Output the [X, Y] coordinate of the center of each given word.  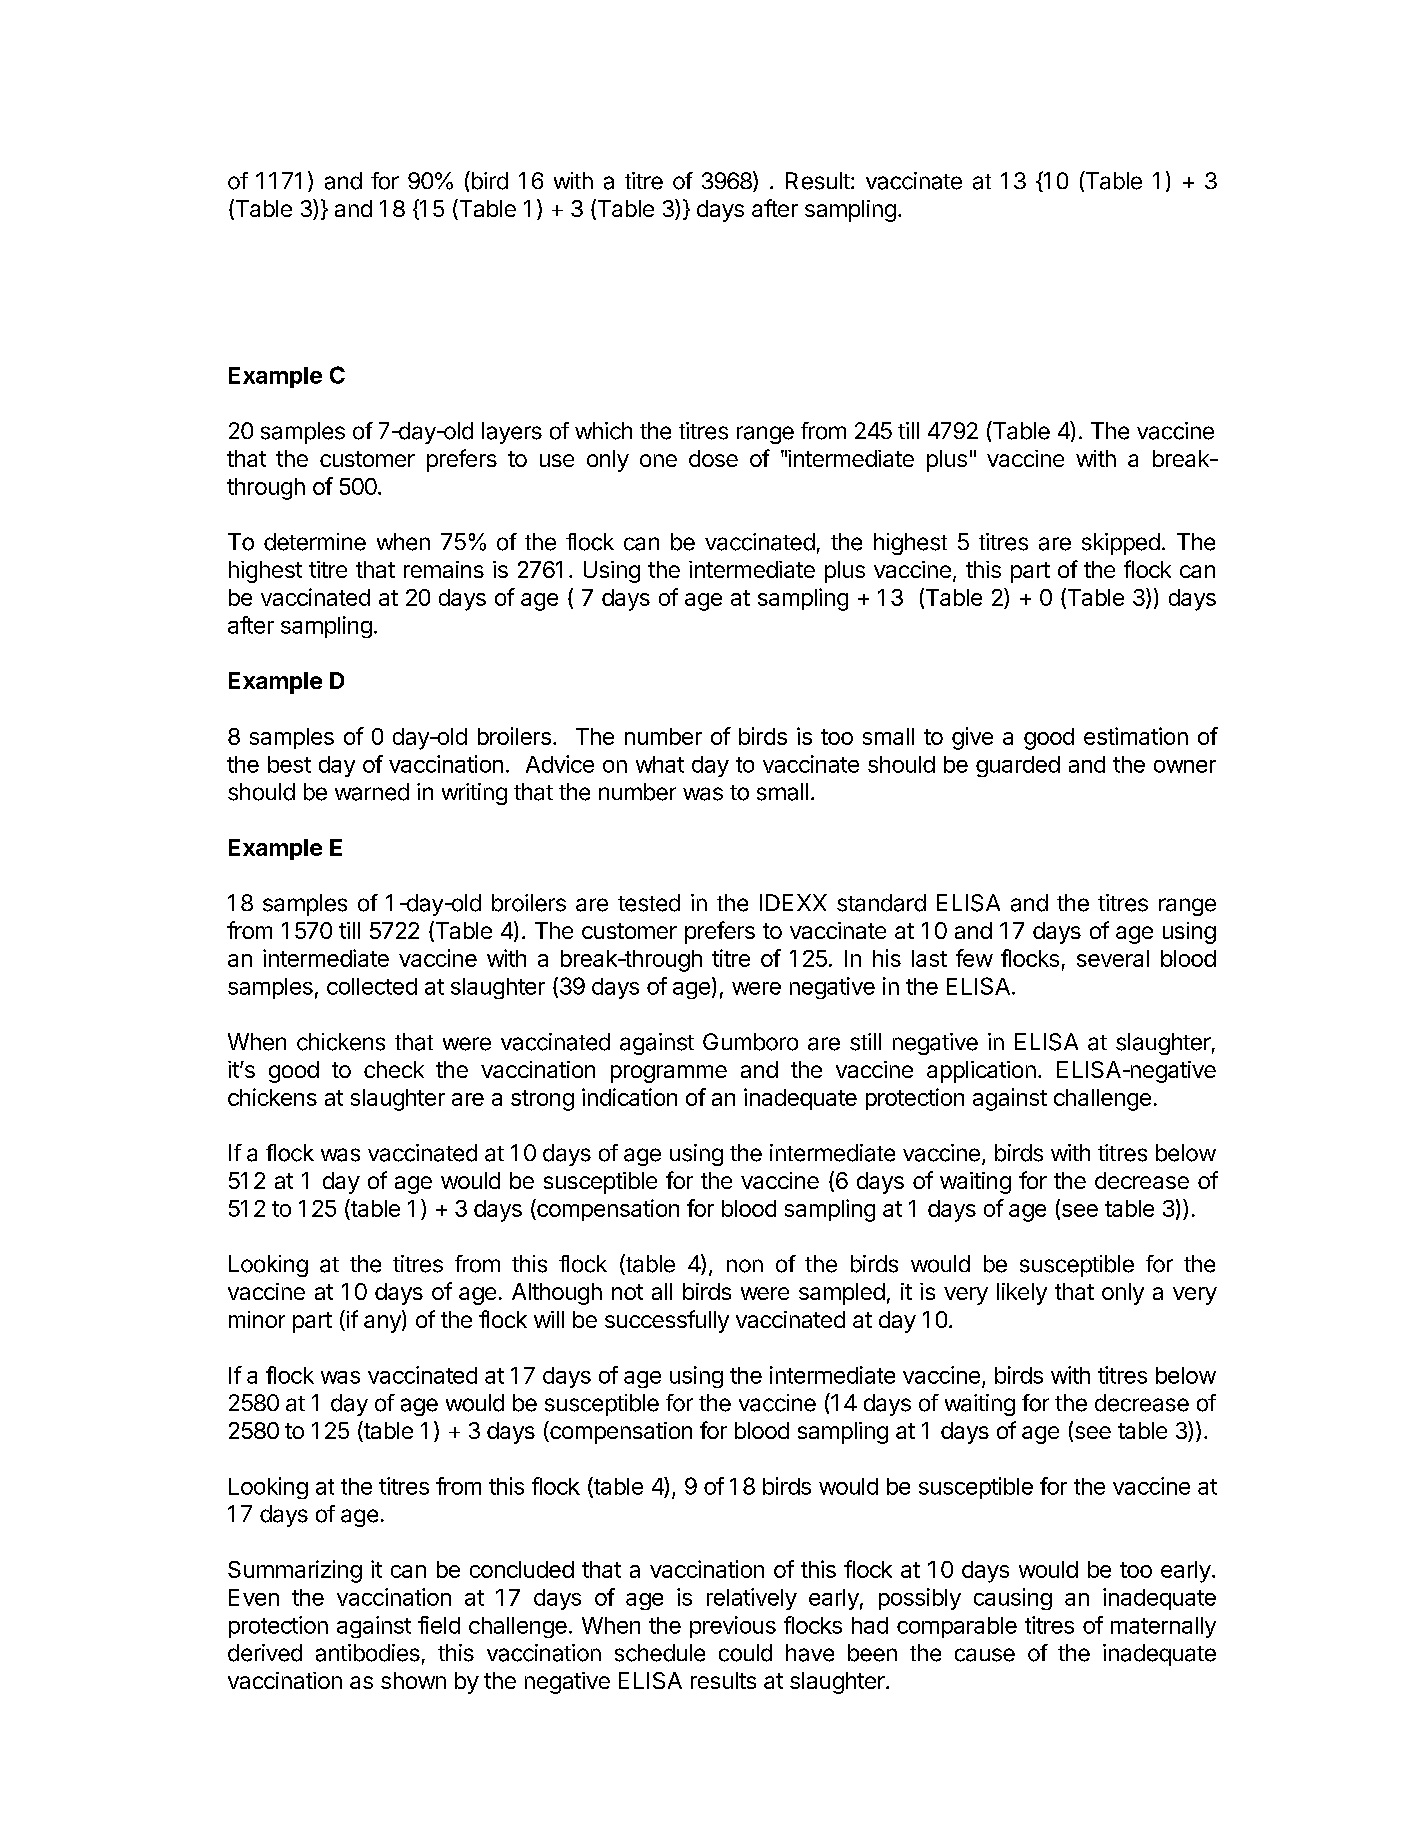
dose [713, 458]
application [981, 1072]
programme [669, 1074]
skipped [1121, 544]
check [394, 1069]
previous [733, 1627]
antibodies [368, 1653]
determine [315, 542]
